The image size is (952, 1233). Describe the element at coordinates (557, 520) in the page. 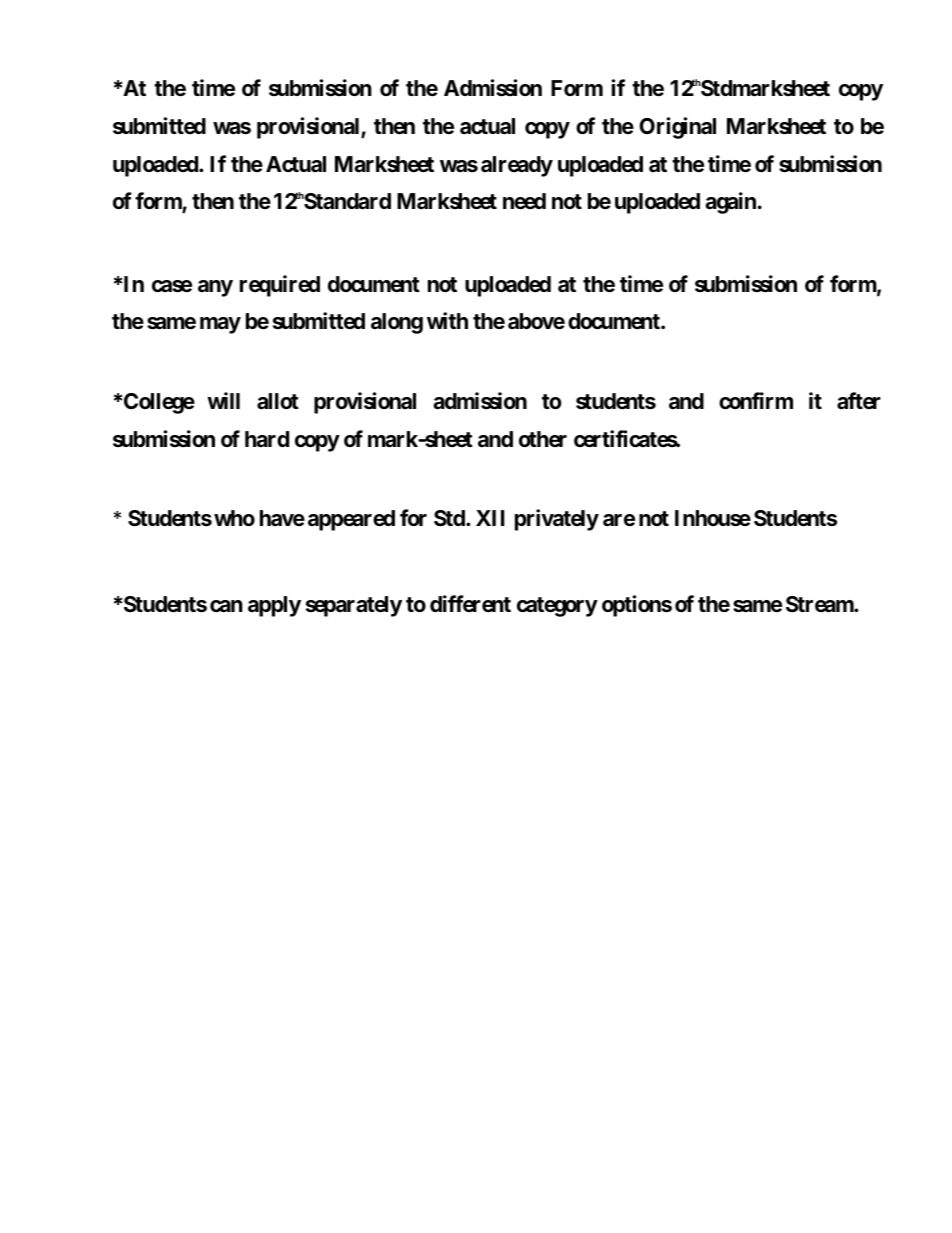

I see `privately` at that location.
